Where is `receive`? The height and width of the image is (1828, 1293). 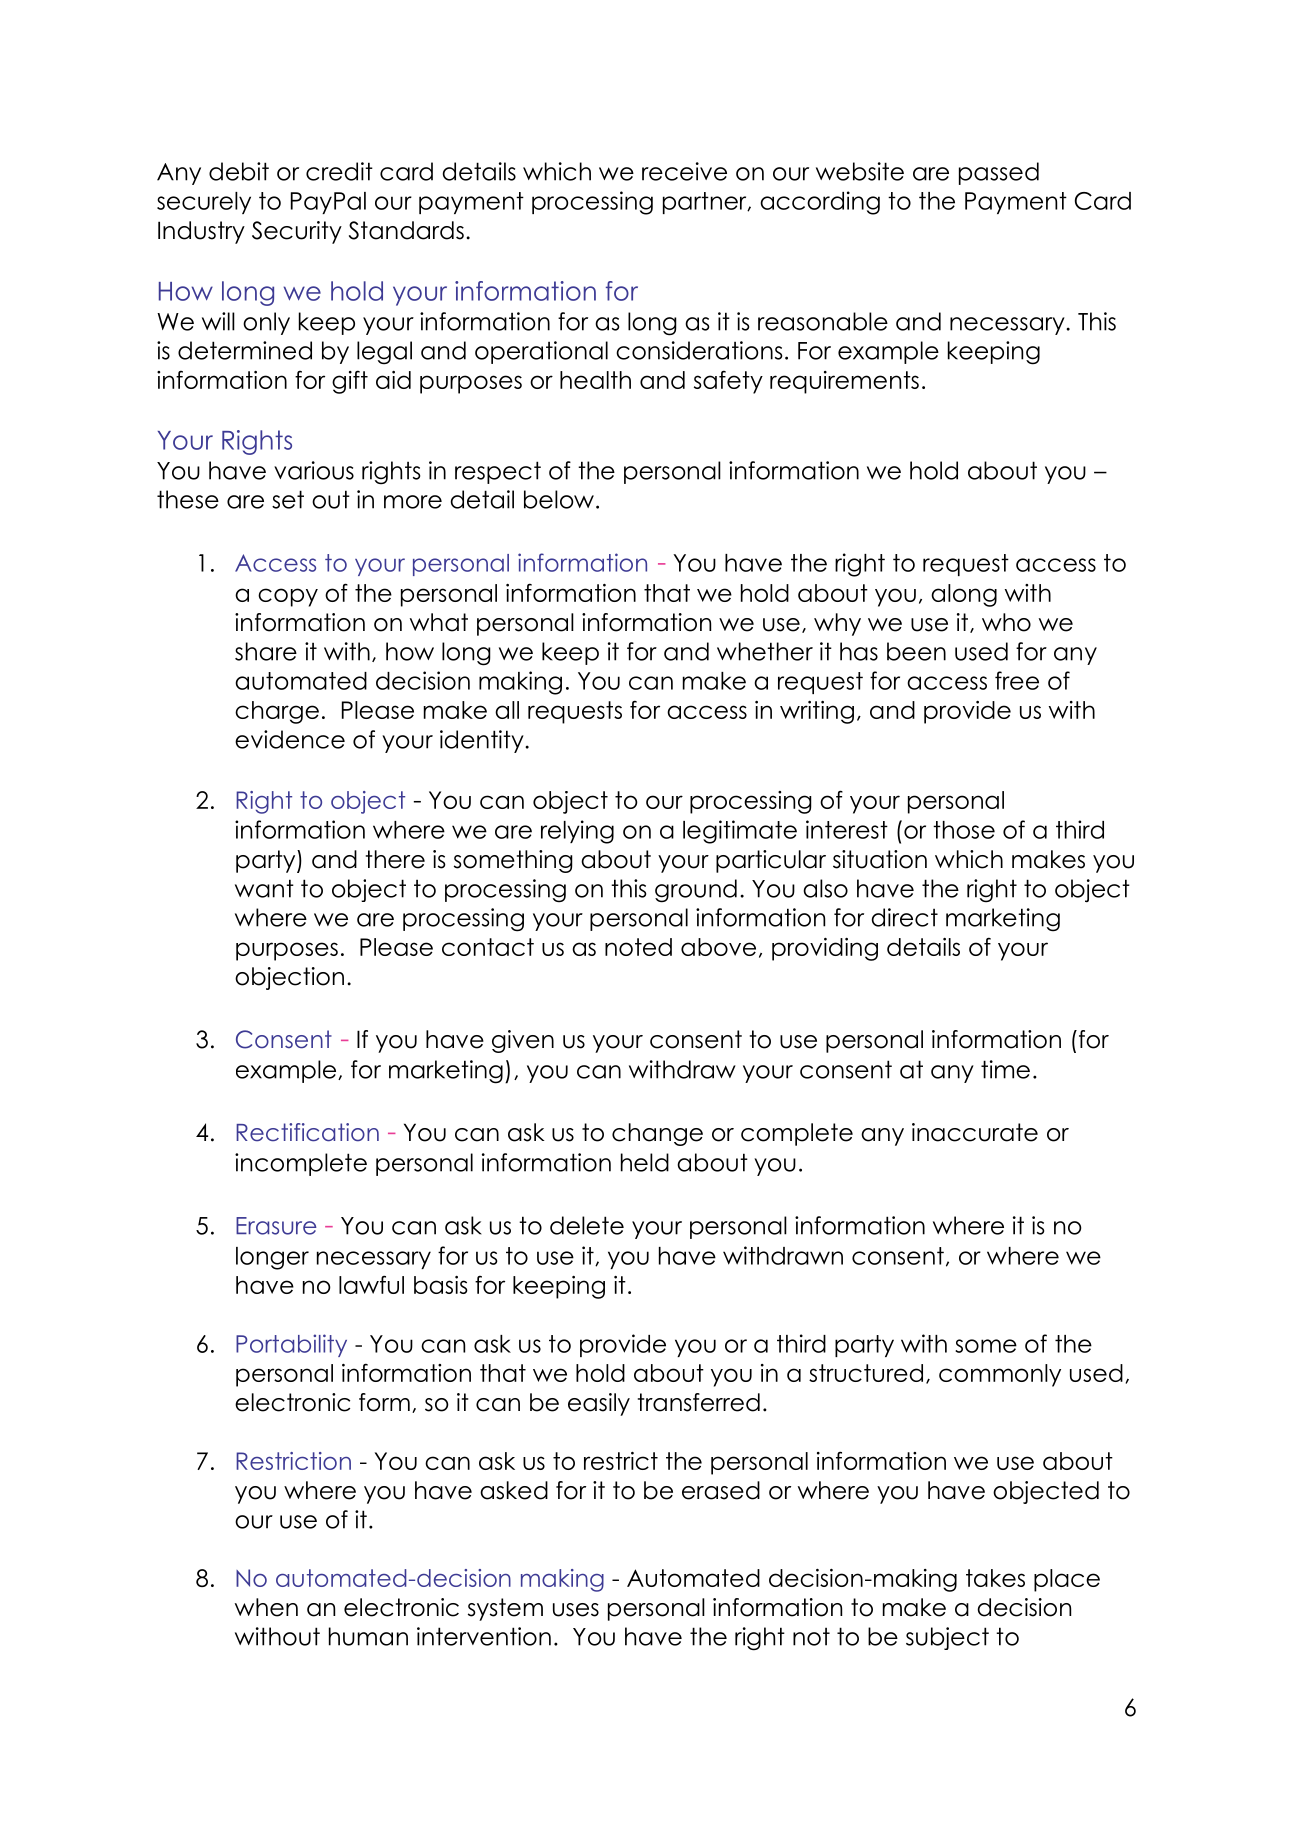
receive is located at coordinates (684, 171).
